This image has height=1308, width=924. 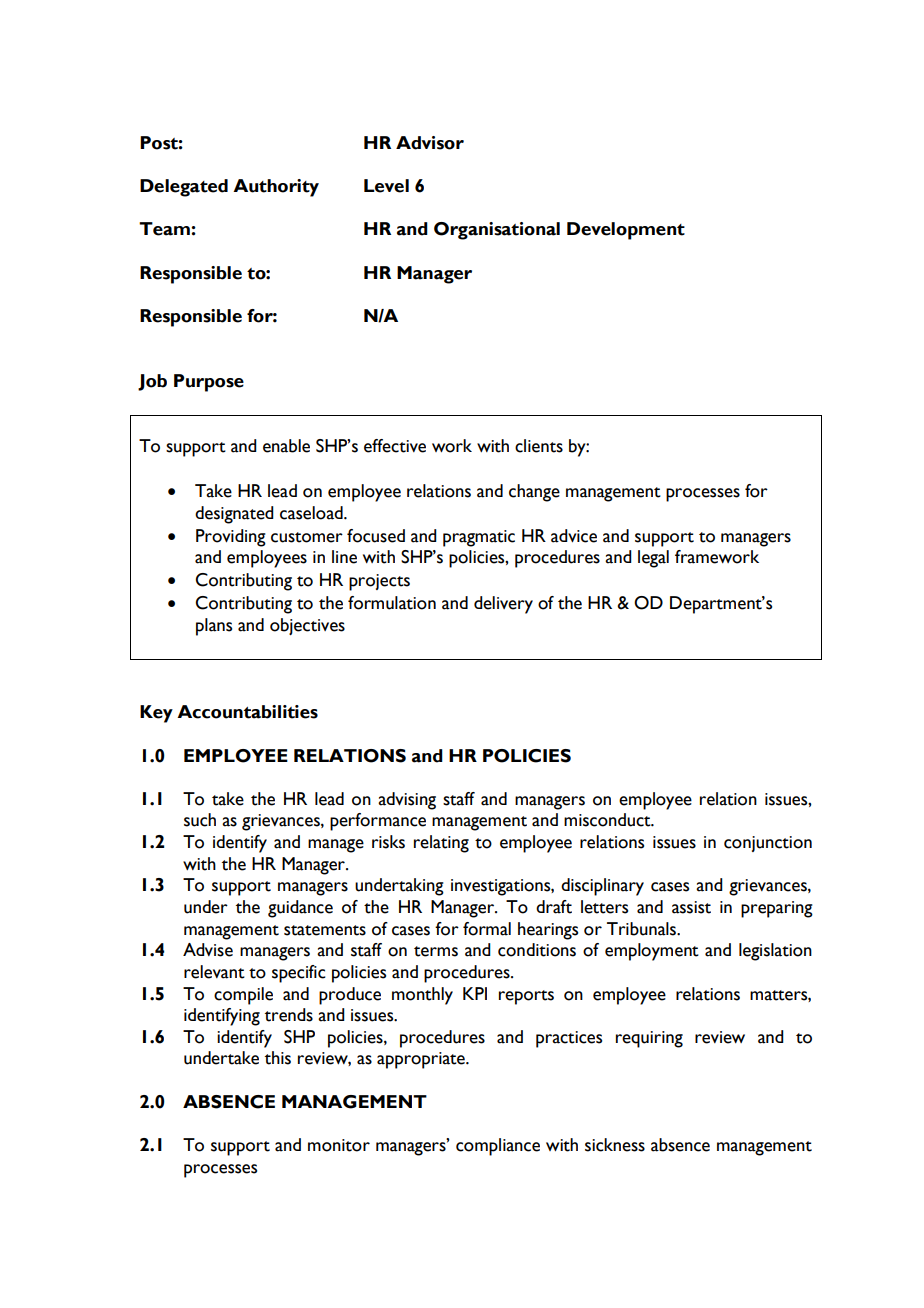 What do you see at coordinates (653, 559) in the image?
I see `legal` at bounding box center [653, 559].
